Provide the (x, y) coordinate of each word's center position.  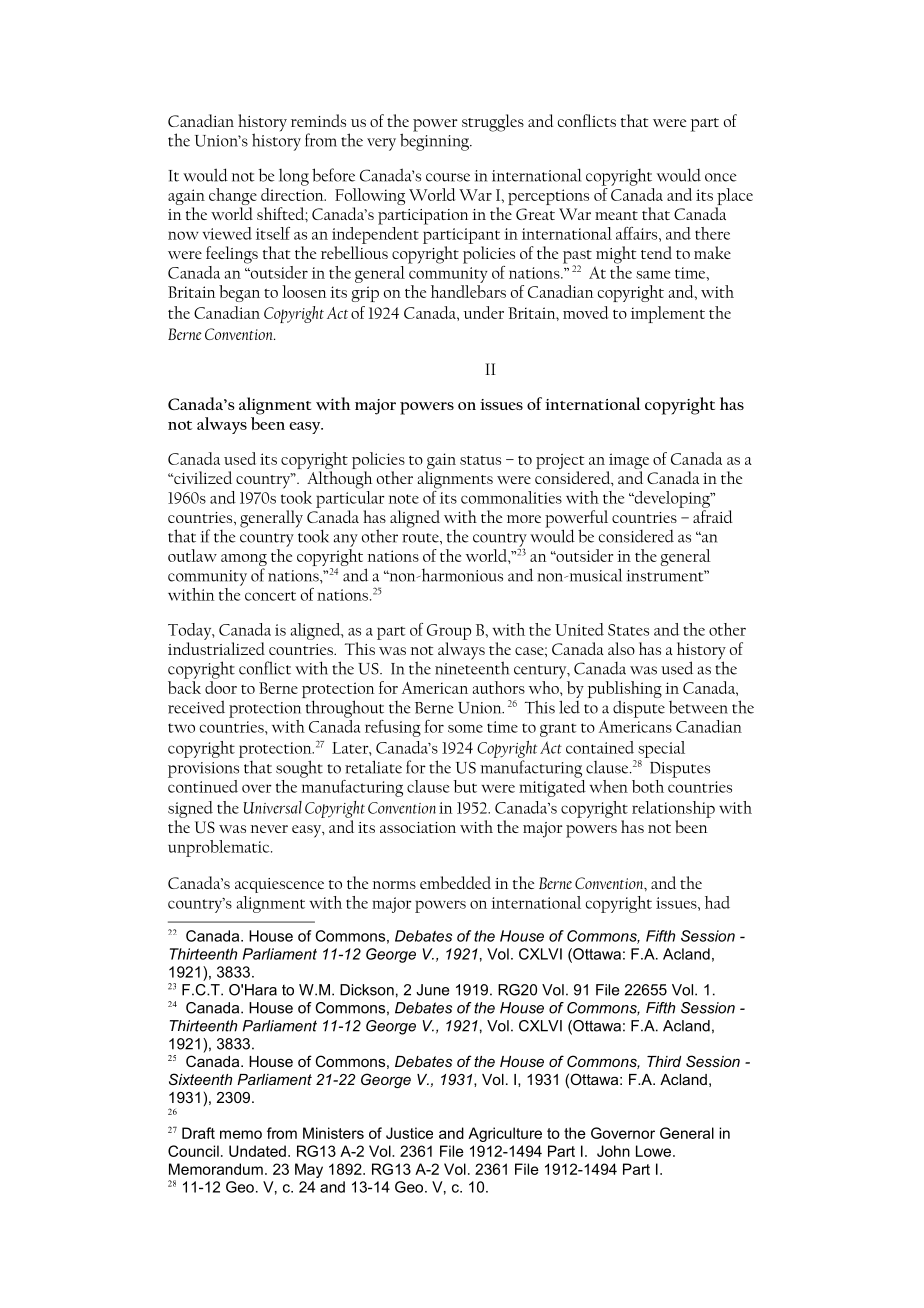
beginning (436, 141)
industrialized (216, 648)
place (735, 196)
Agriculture (505, 1134)
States (628, 630)
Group (449, 632)
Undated (257, 1151)
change (233, 198)
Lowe (655, 1151)
